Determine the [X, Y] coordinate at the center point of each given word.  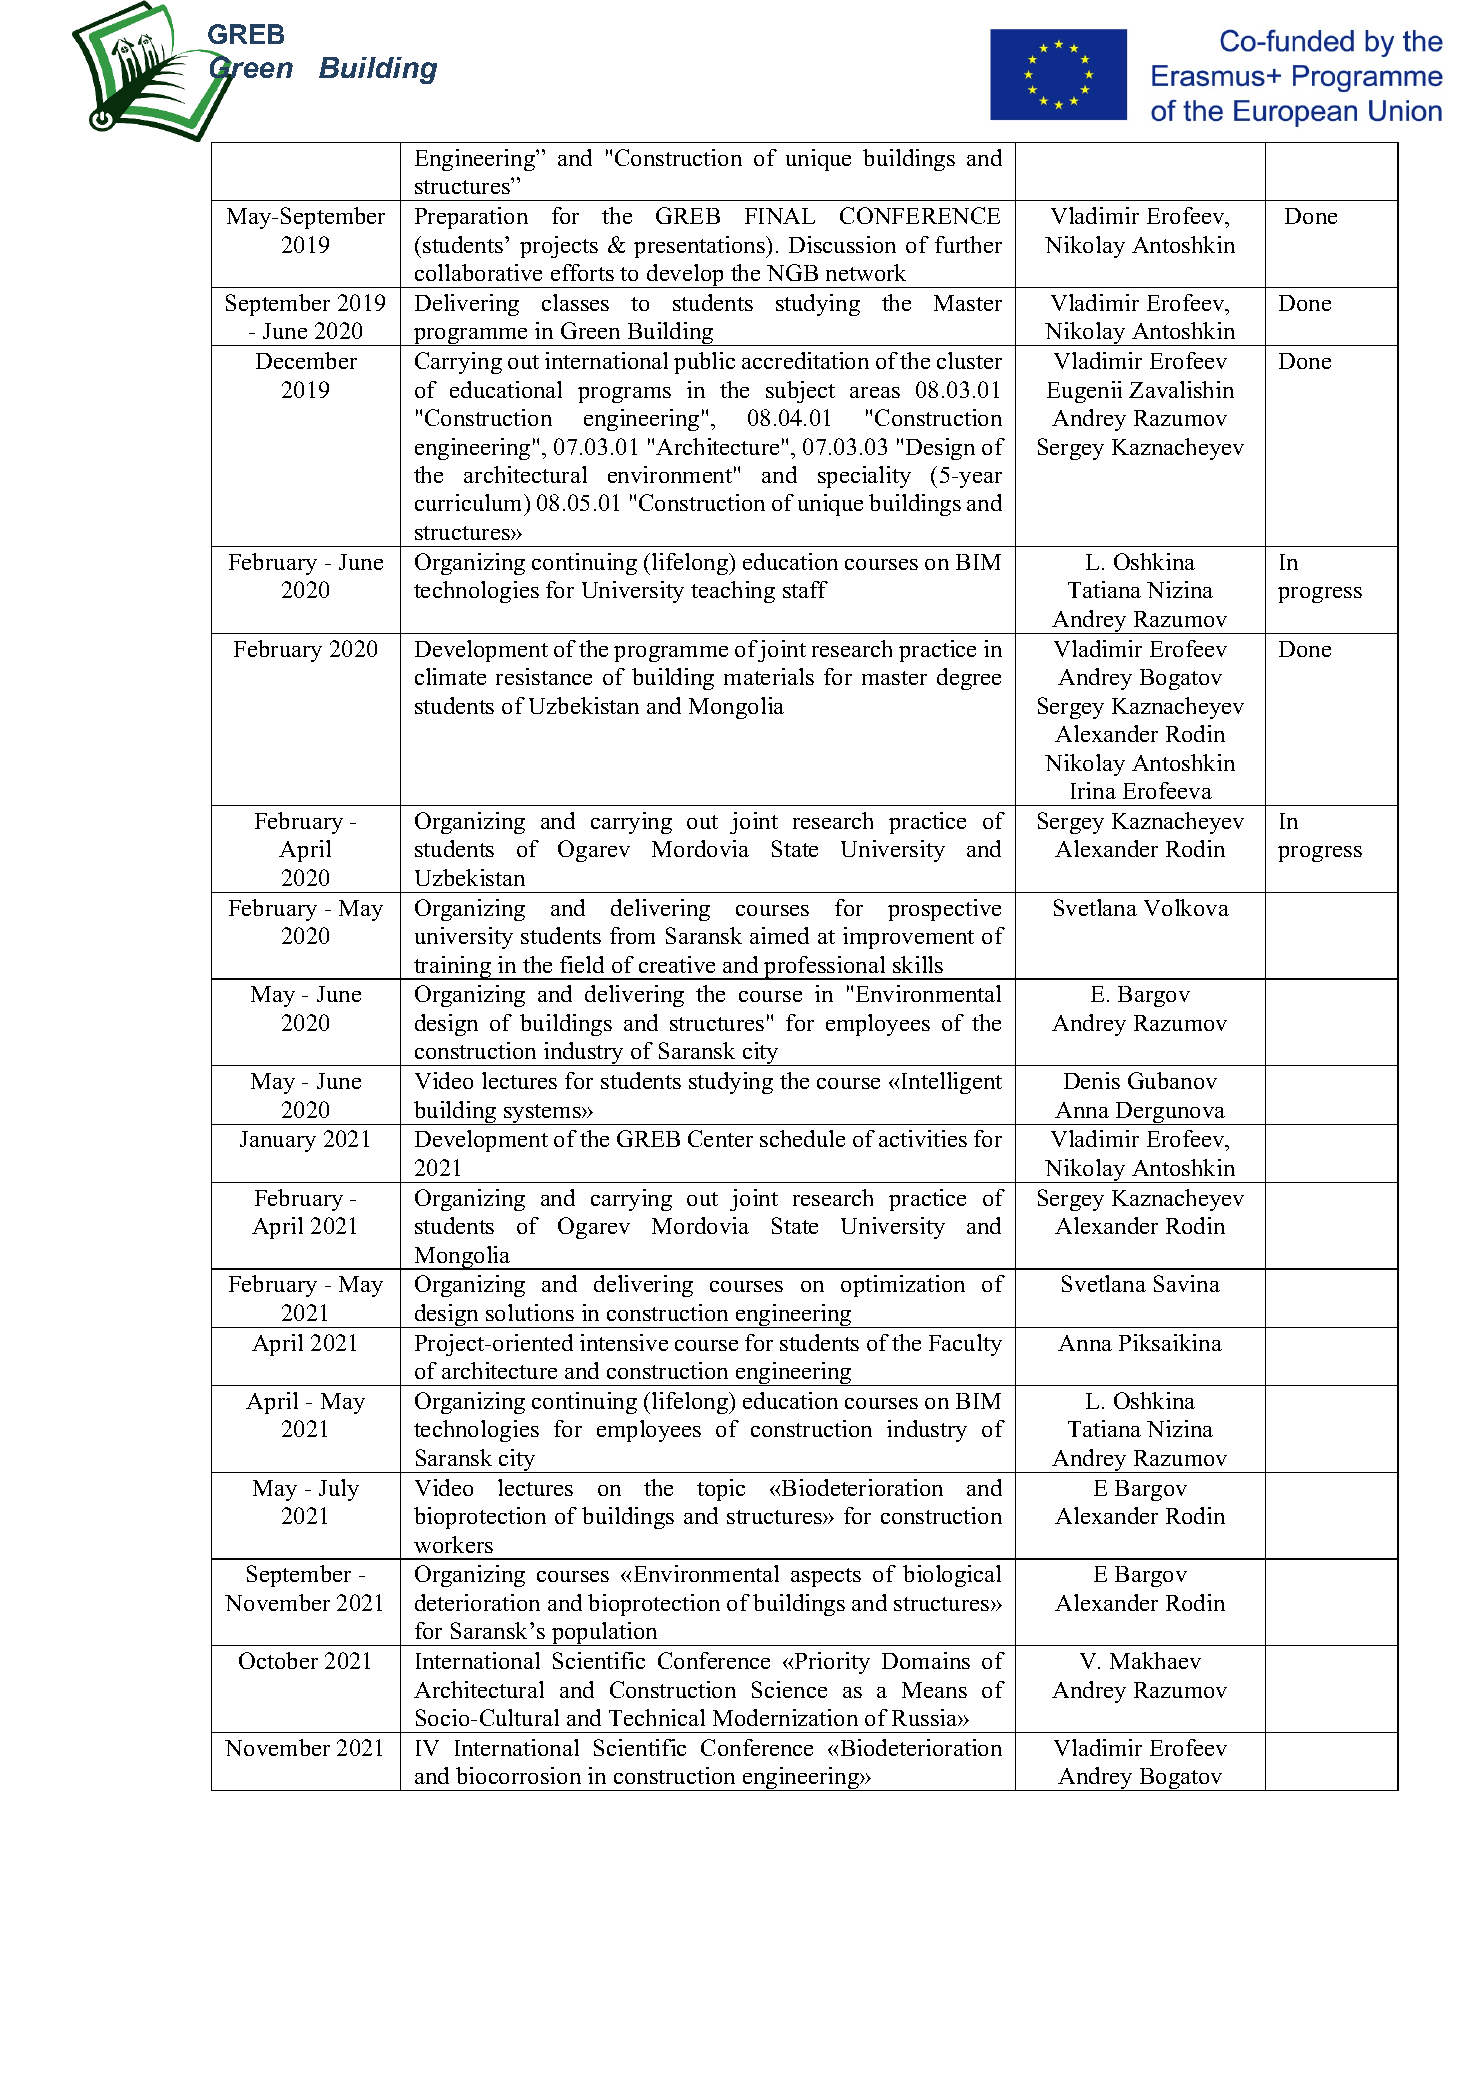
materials [769, 676]
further [968, 244]
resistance [544, 676]
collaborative [478, 272]
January [278, 1141]
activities [923, 1138]
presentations [700, 247]
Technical [657, 1717]
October [278, 1660]
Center [720, 1138]
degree [969, 679]
